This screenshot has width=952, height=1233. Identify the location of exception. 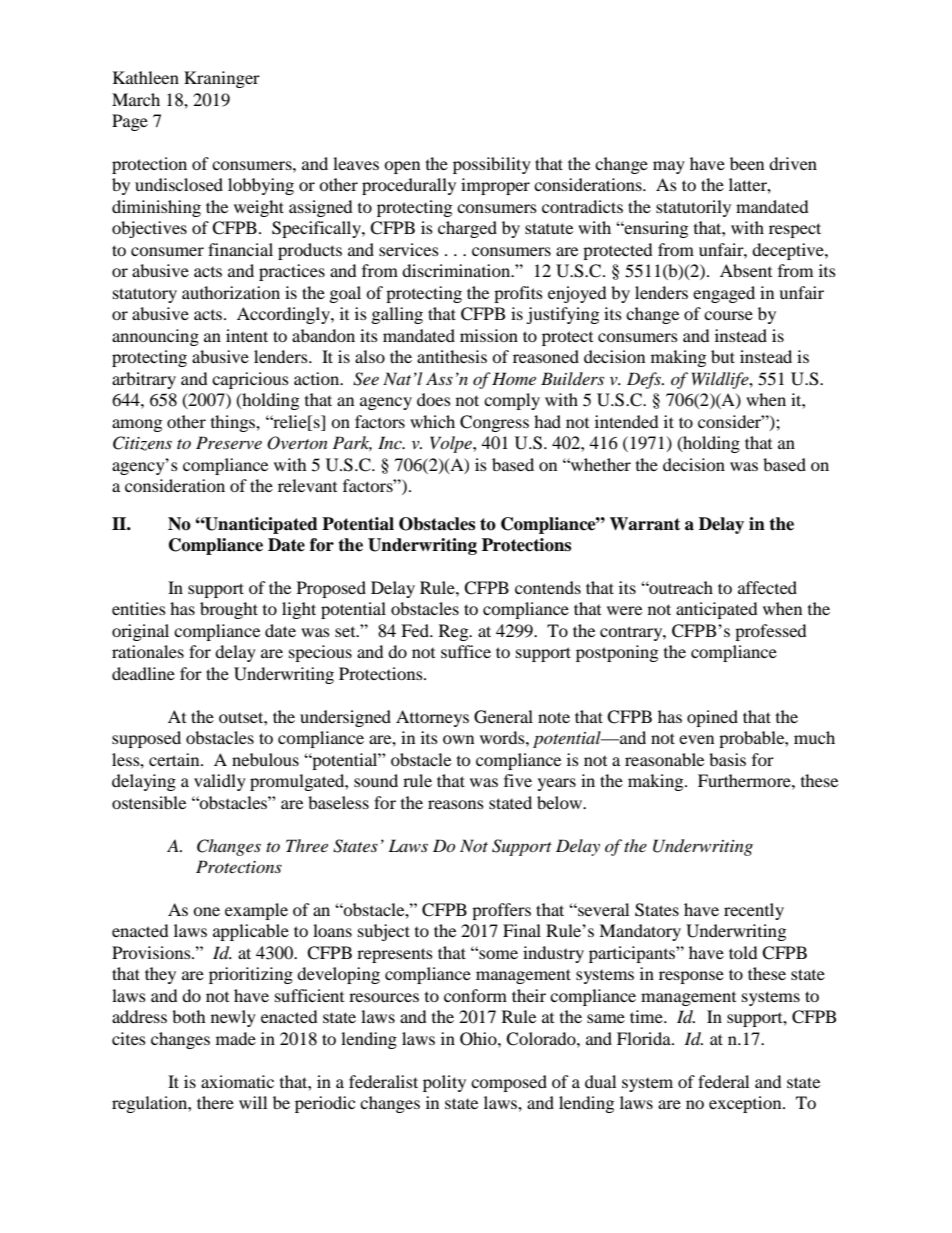
(746, 1104).
